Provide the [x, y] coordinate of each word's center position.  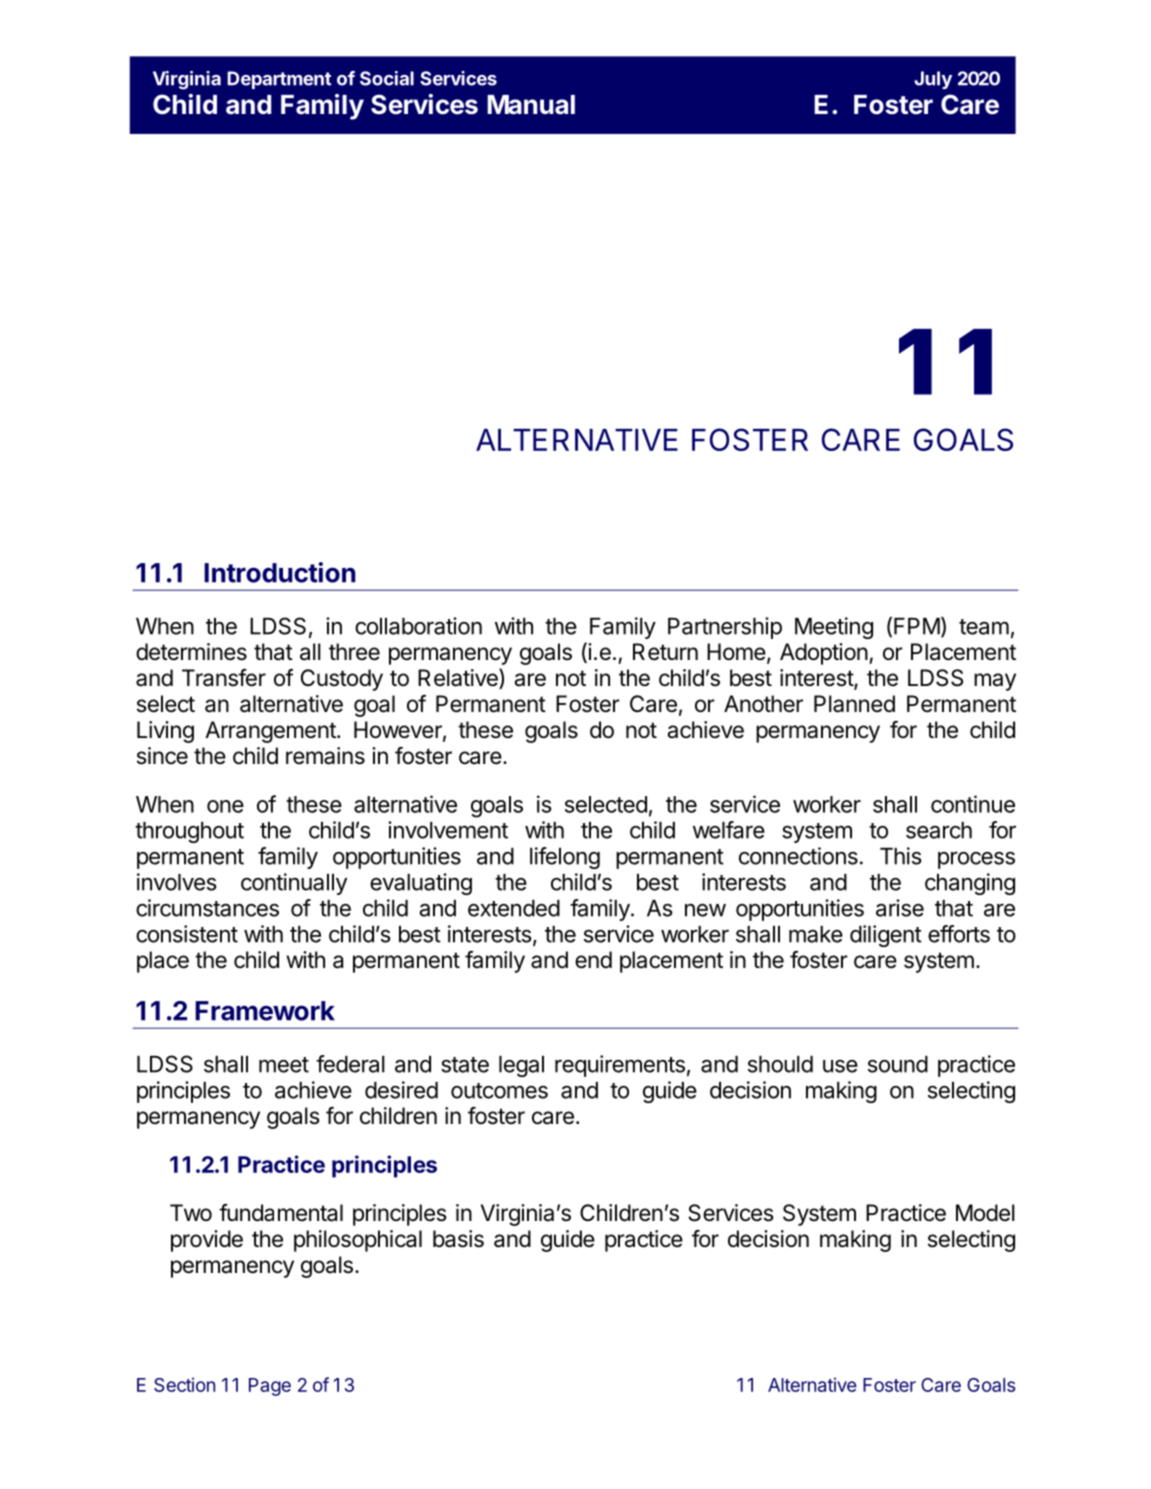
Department [279, 80]
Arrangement [270, 732]
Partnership [725, 628]
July [933, 80]
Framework [265, 1011]
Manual [531, 105]
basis [458, 1239]
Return [665, 652]
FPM [917, 626]
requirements [620, 1066]
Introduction [280, 572]
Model [985, 1213]
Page [270, 1387]
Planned [854, 704]
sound [898, 1064]
